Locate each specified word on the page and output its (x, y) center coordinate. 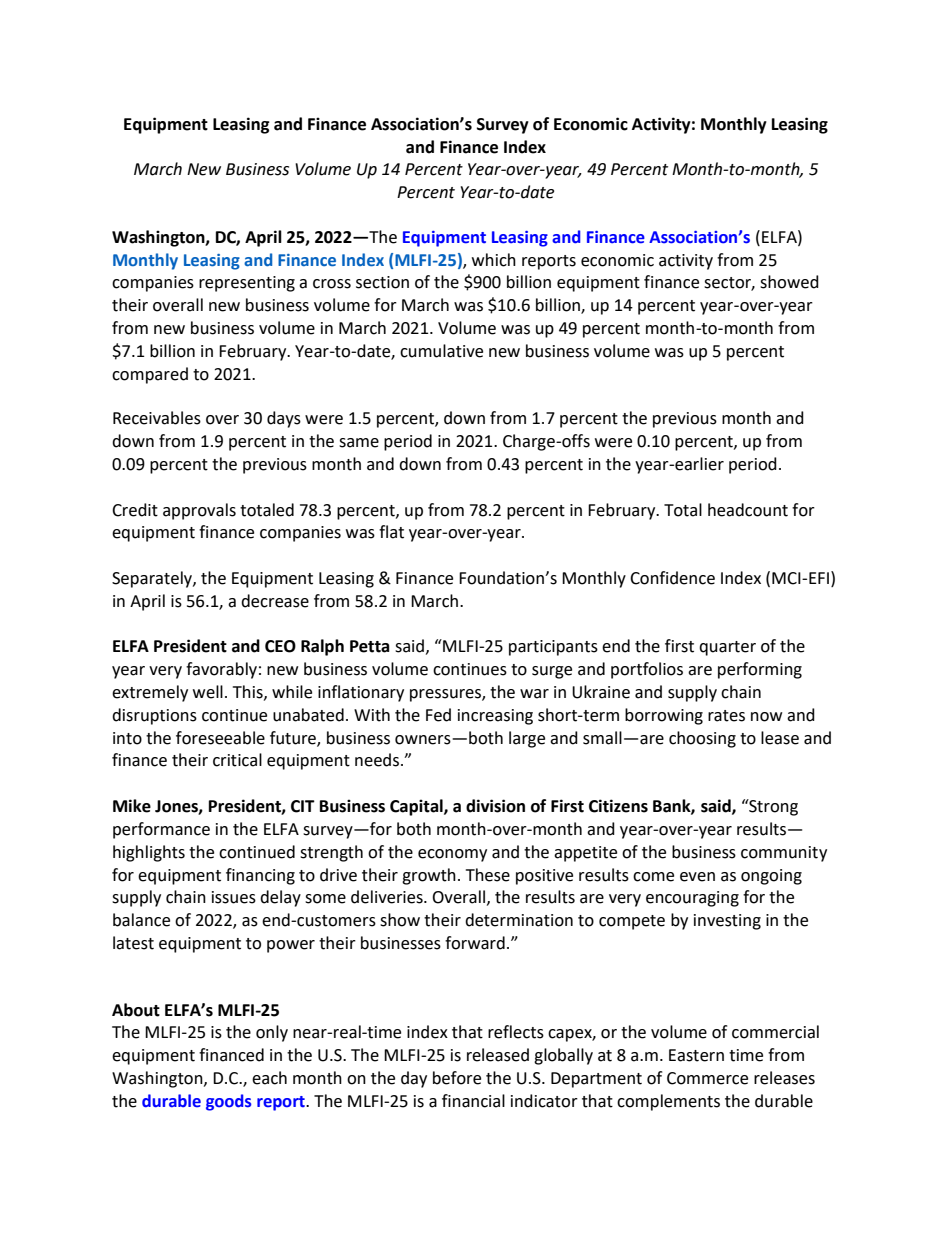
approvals (199, 511)
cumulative (441, 351)
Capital (417, 807)
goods (228, 1102)
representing (247, 284)
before (457, 1078)
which (494, 260)
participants (553, 648)
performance (161, 830)
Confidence (672, 578)
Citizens (618, 806)
